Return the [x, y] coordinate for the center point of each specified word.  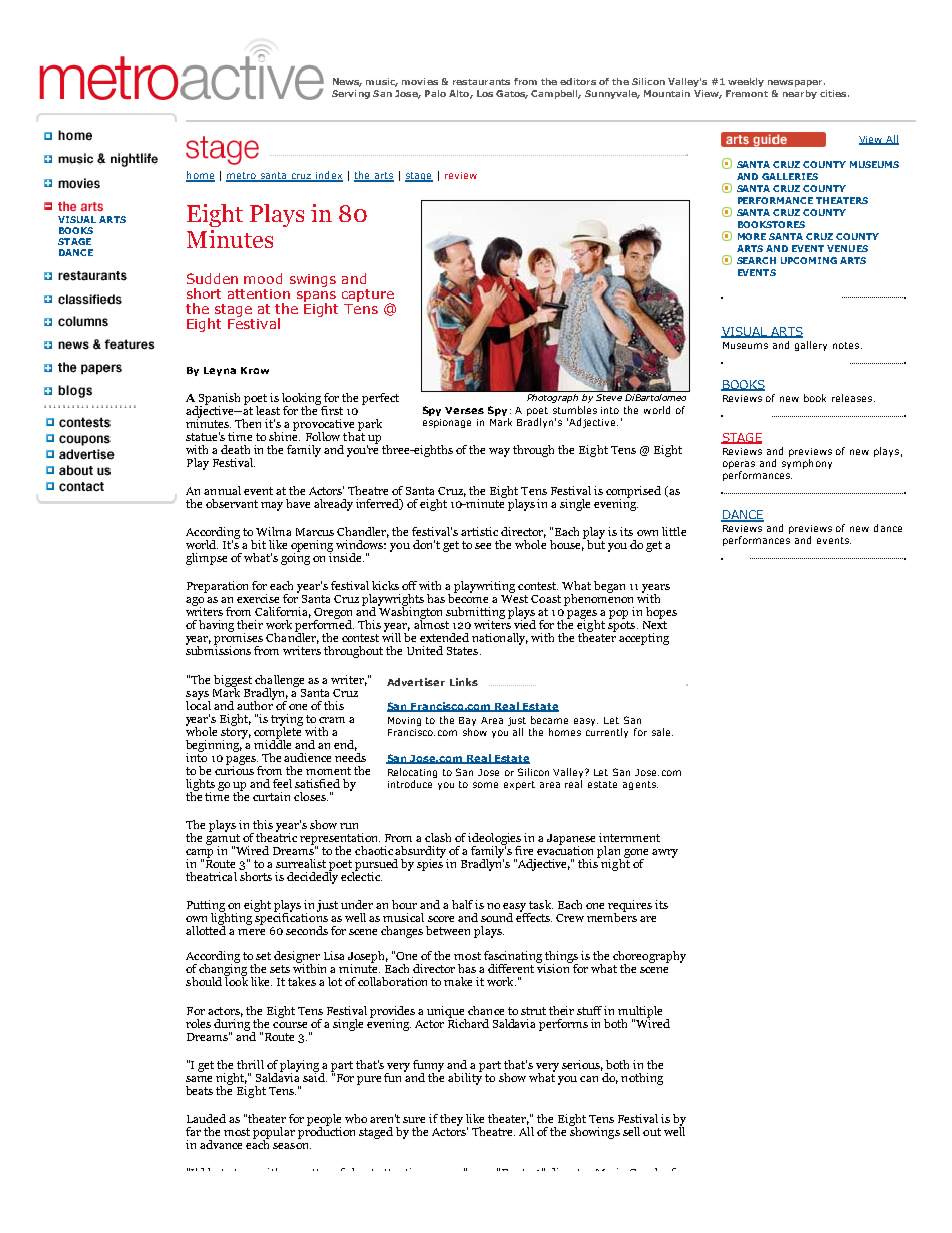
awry [665, 853]
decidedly [312, 877]
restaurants [481, 82]
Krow [255, 370]
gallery [811, 346]
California [283, 612]
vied [525, 623]
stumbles [575, 410]
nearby [800, 94]
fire [524, 850]
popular [274, 1134]
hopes [661, 613]
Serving [351, 94]
